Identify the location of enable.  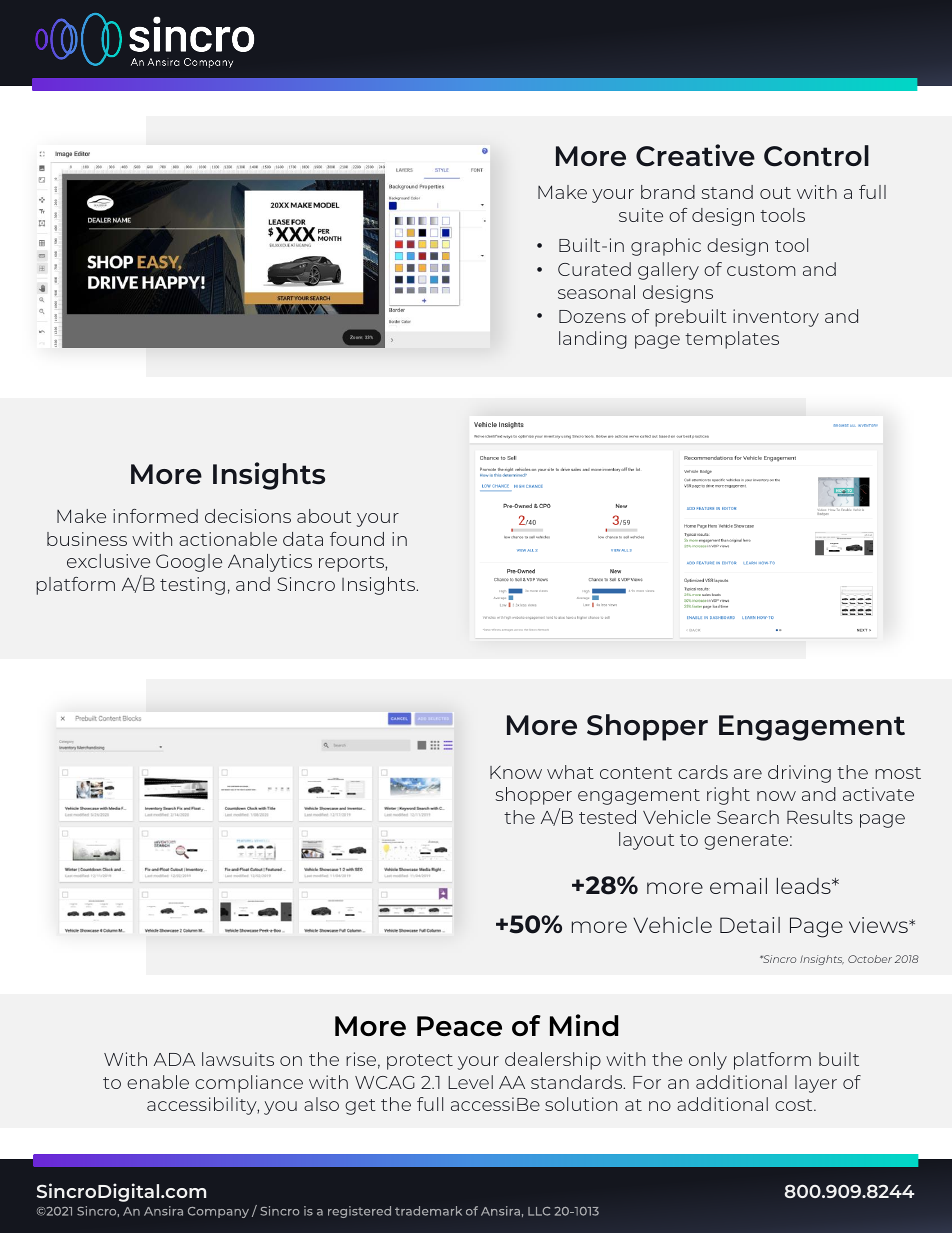
(158, 1082).
